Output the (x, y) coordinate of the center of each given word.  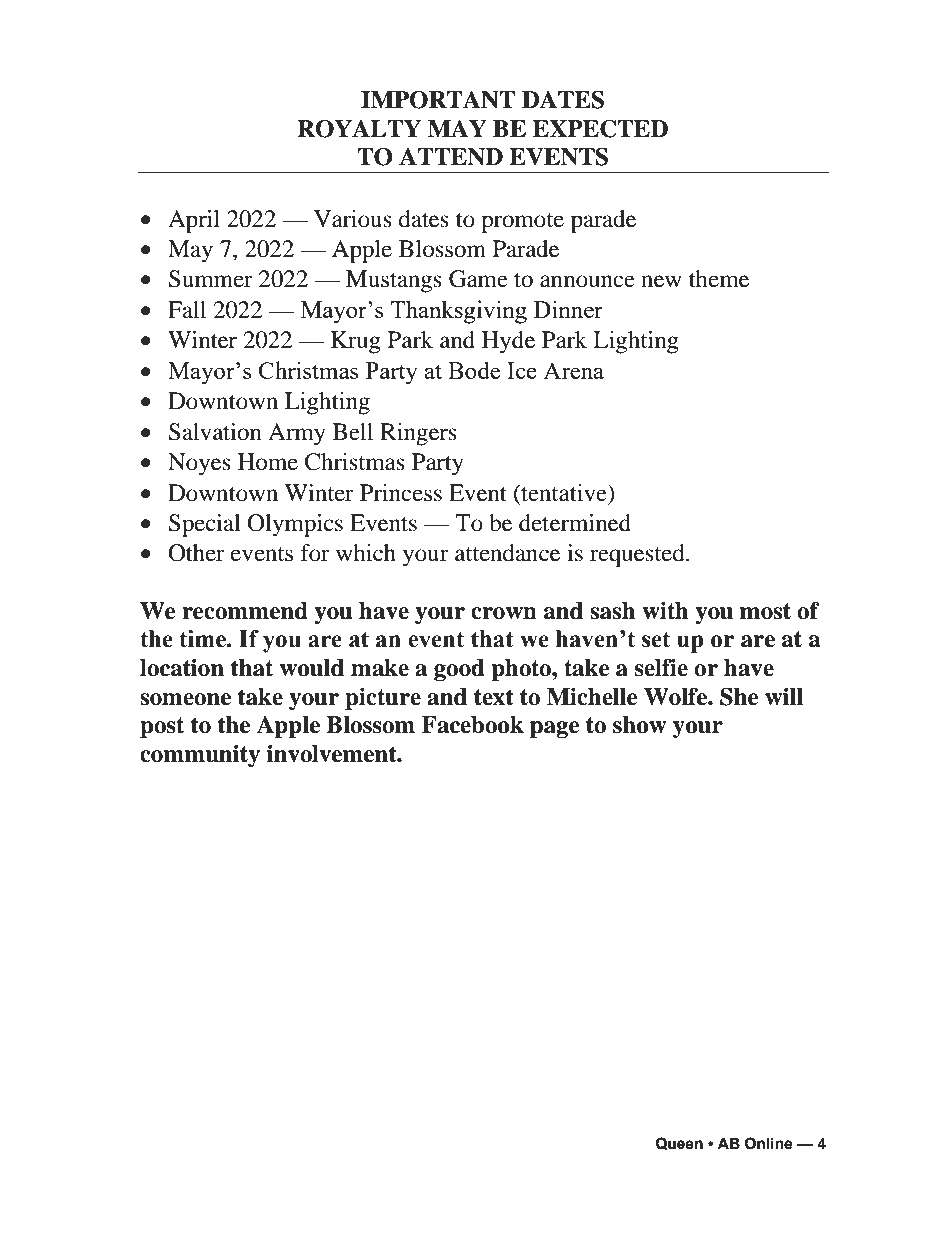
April (194, 221)
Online (768, 1143)
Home (268, 462)
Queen (679, 1143)
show (639, 725)
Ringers (418, 434)
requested (638, 555)
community (200, 756)
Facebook (473, 725)
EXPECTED (600, 128)
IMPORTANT (438, 99)
